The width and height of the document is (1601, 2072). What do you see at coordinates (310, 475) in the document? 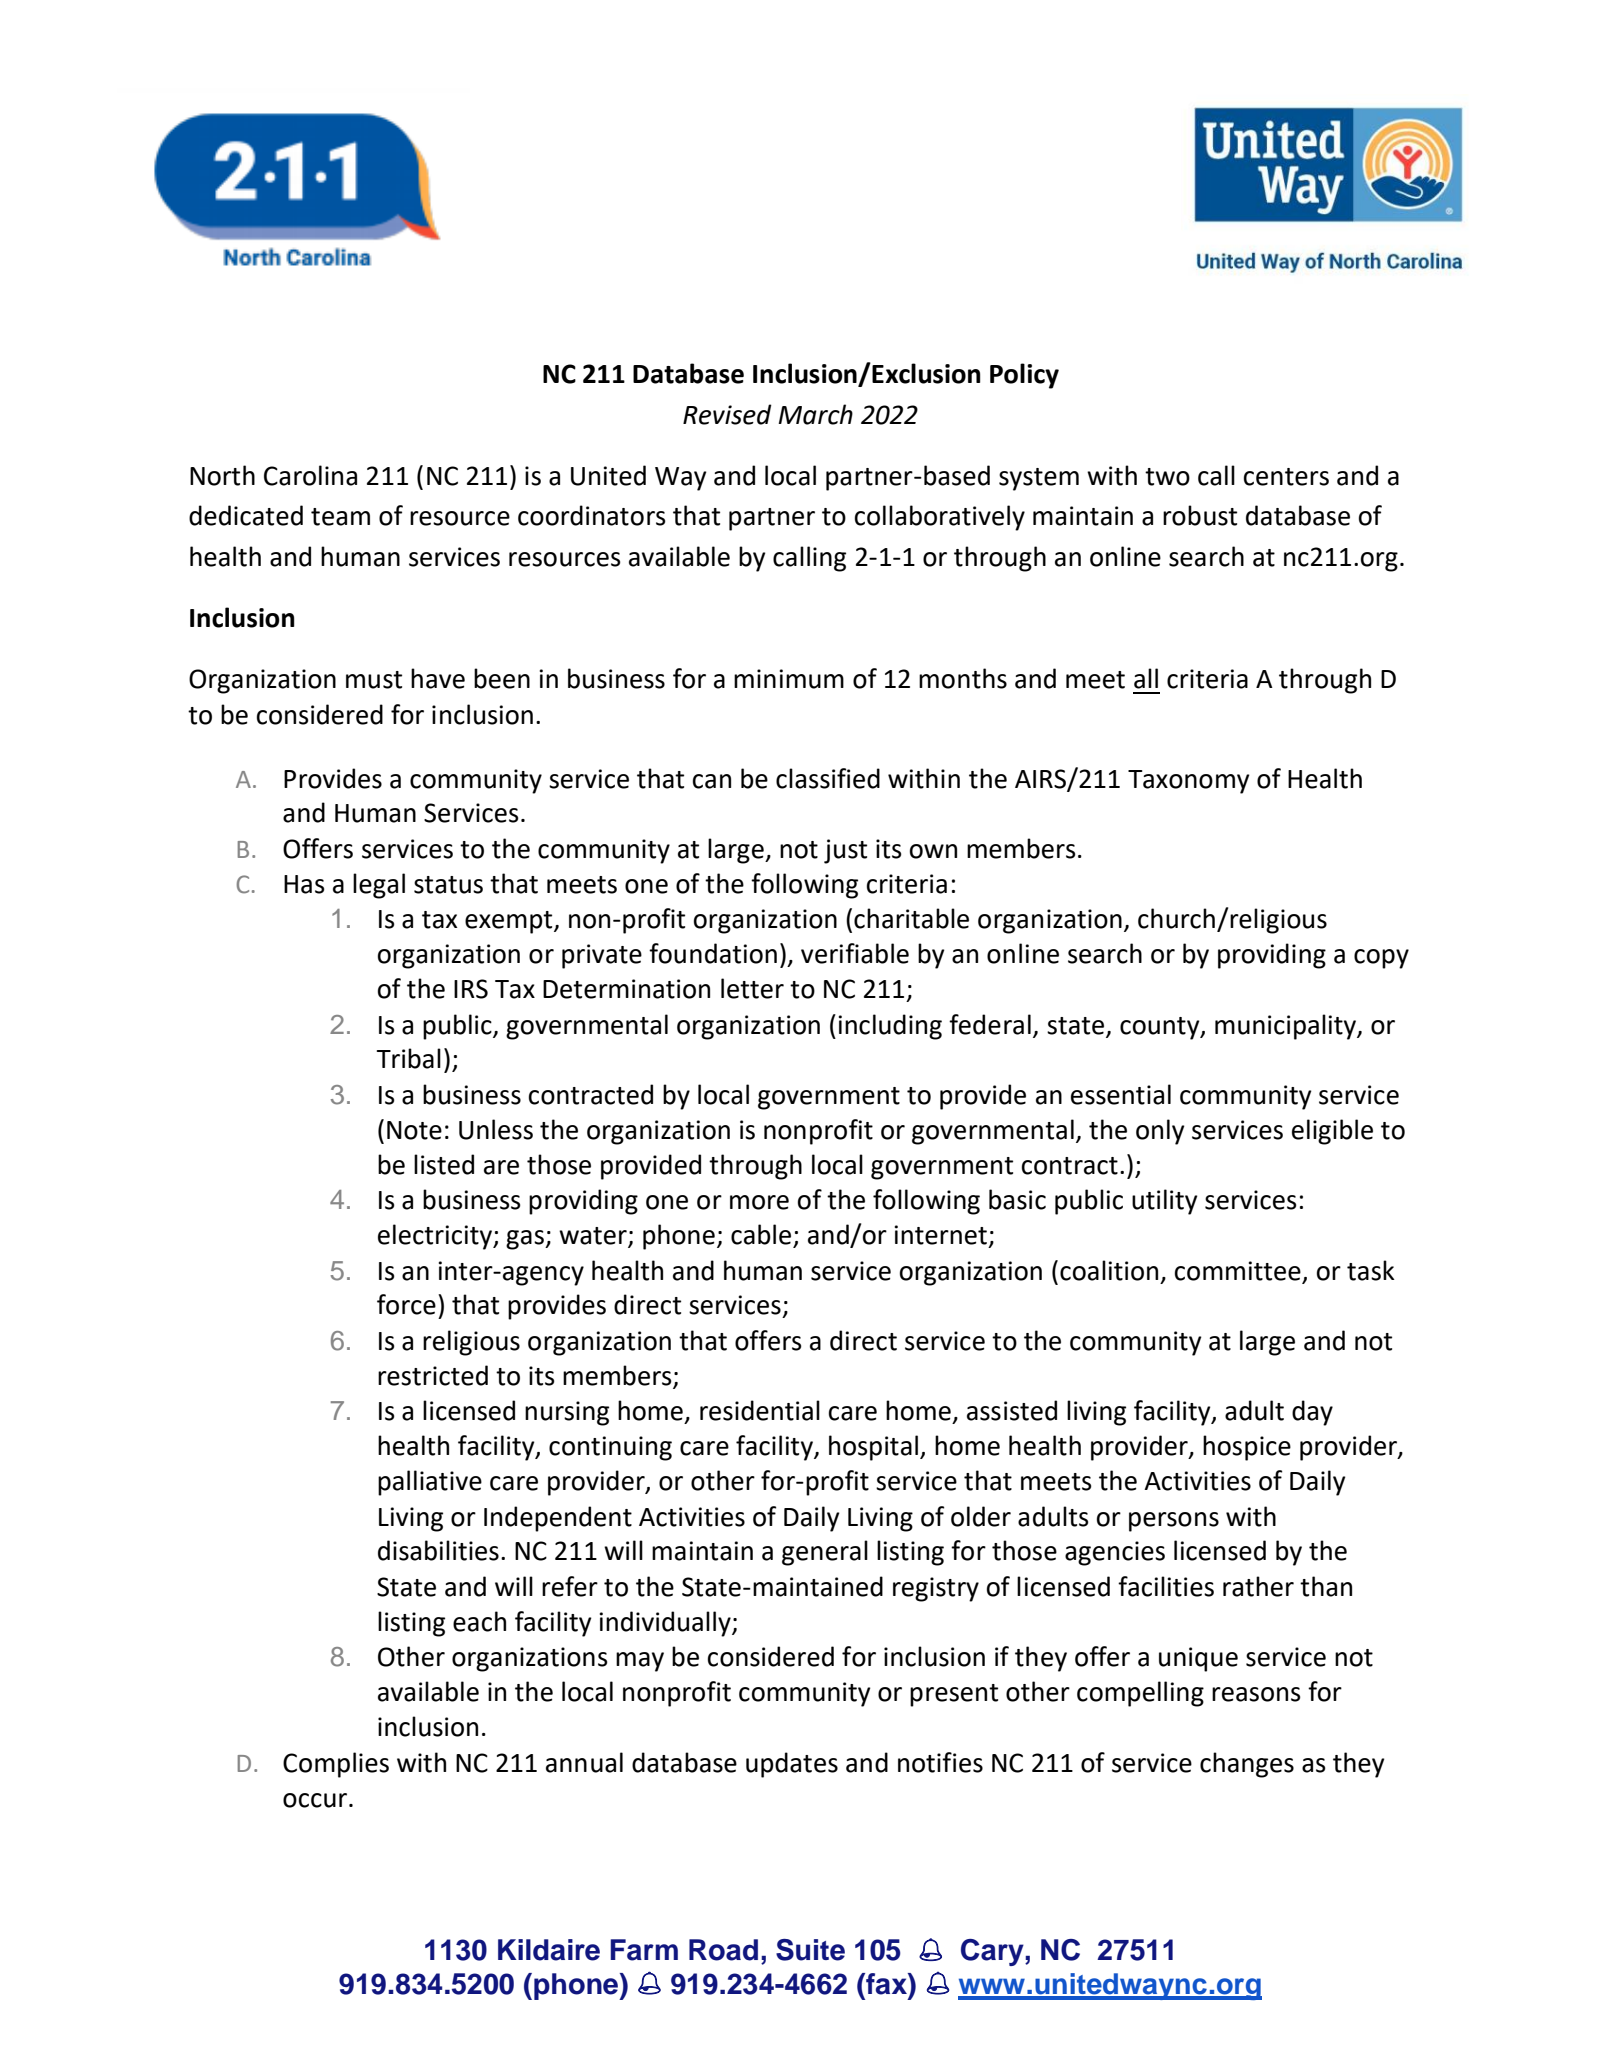
I see `Carolina` at bounding box center [310, 475].
